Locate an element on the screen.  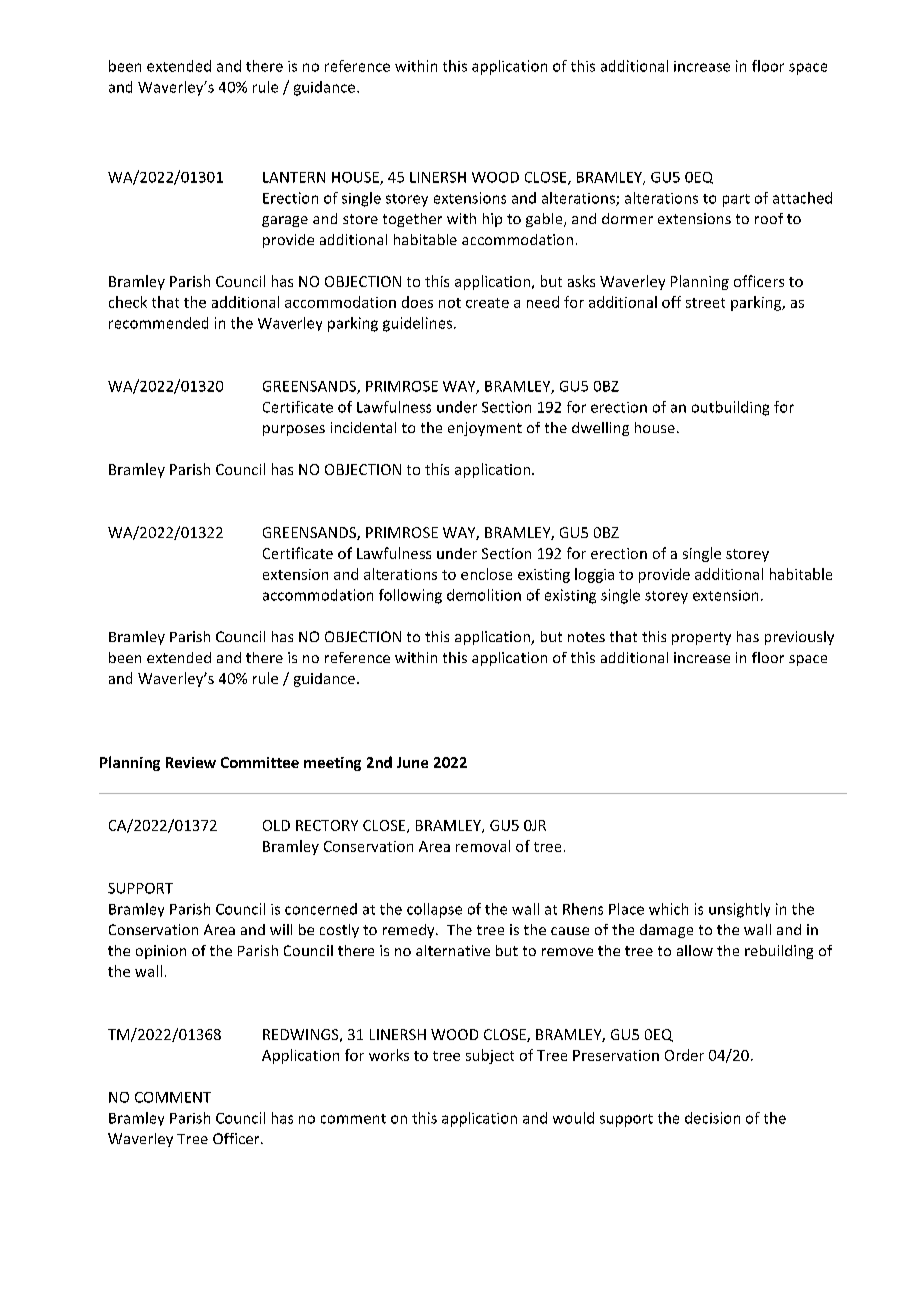
removal is located at coordinates (483, 846).
